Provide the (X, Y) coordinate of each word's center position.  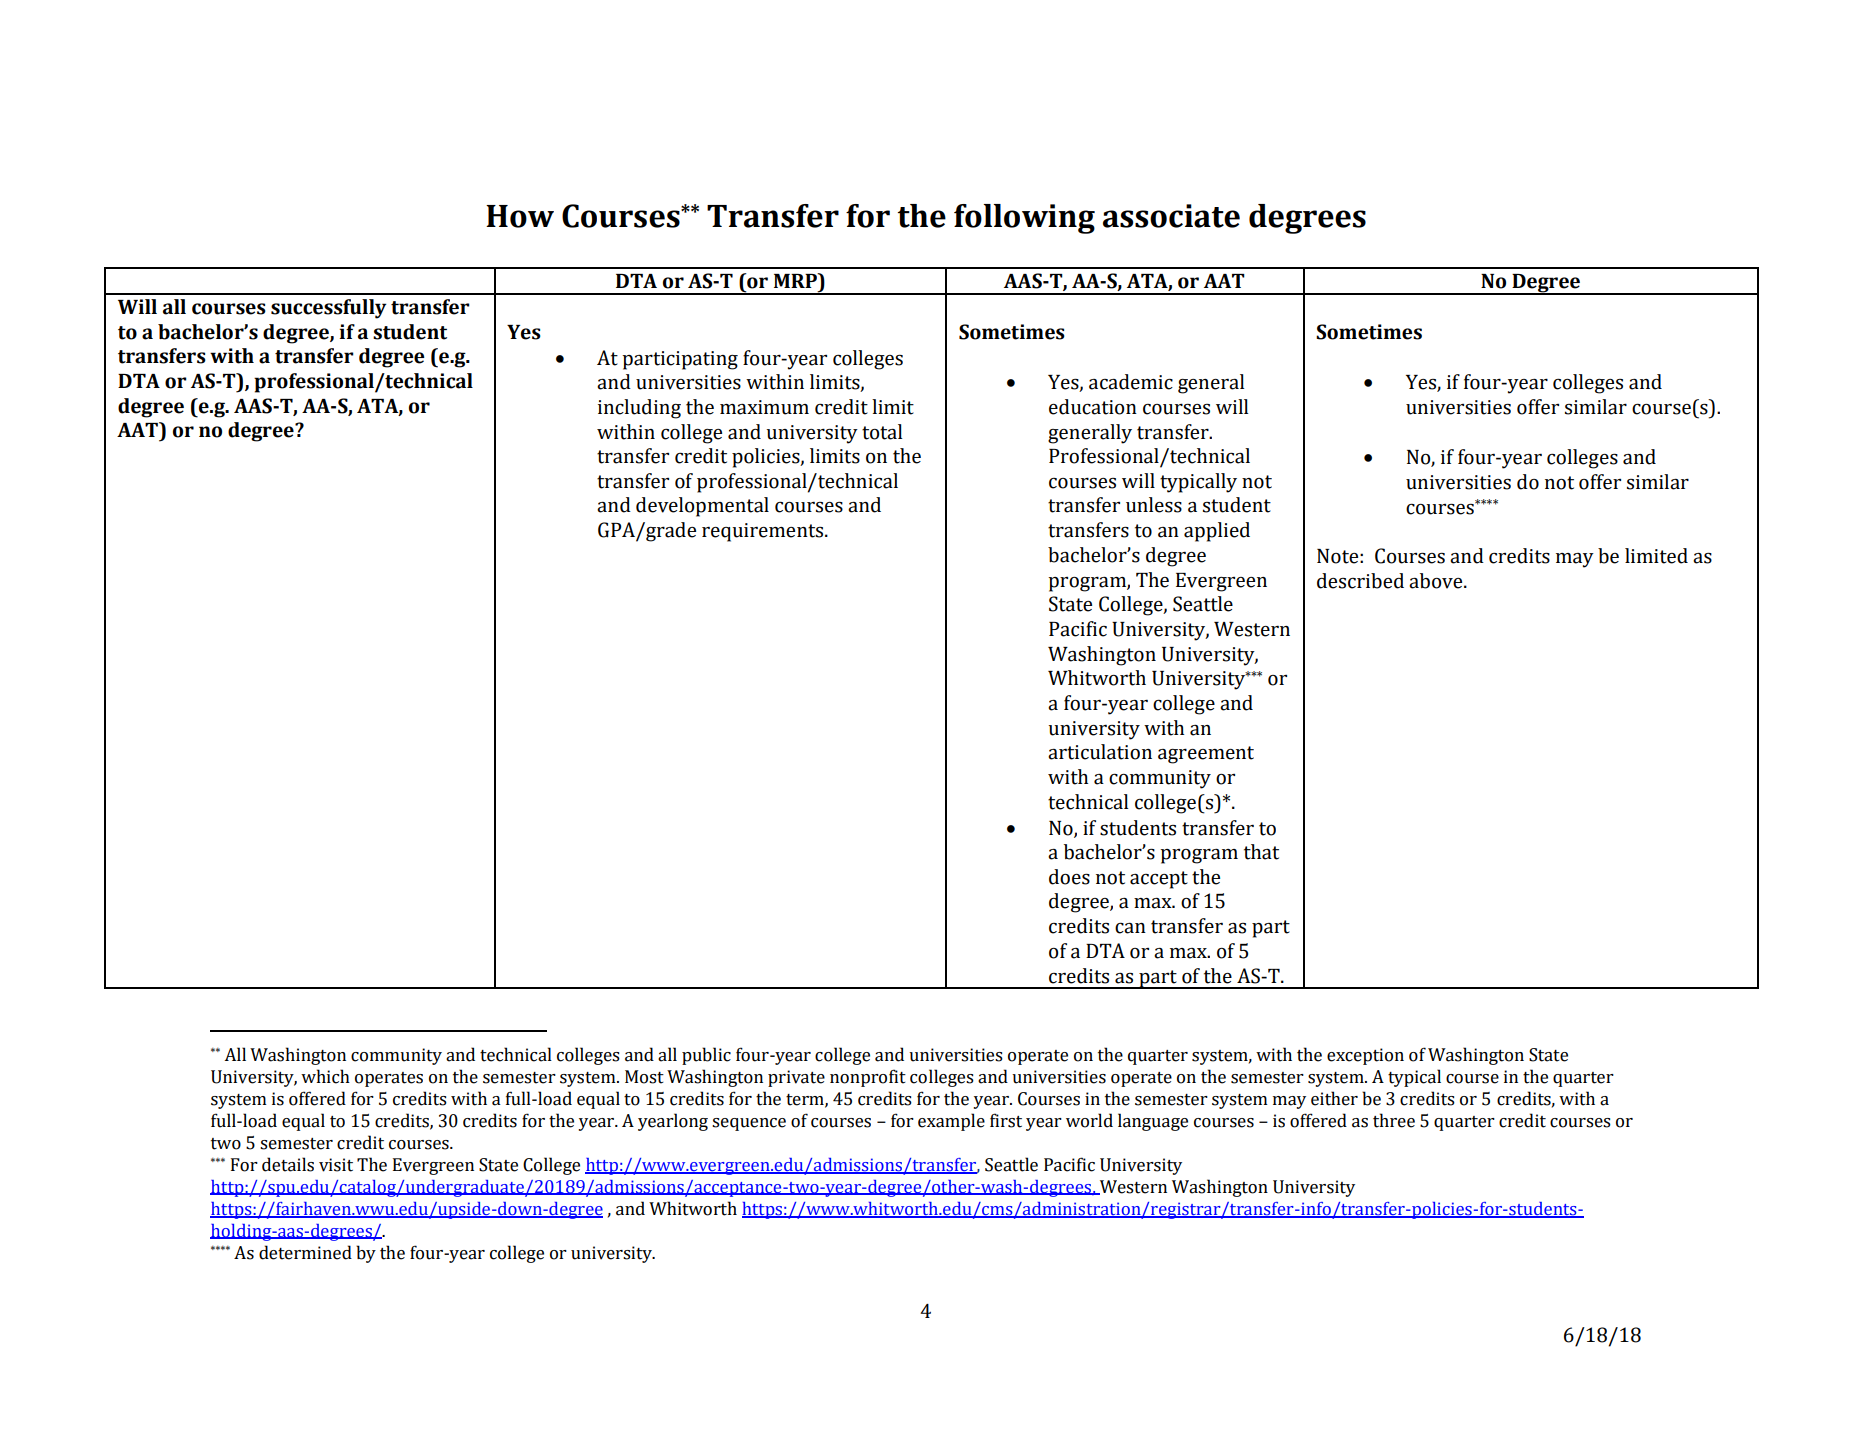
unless (1154, 505)
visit (336, 1165)
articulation (1100, 752)
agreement (1206, 755)
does (1069, 877)
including (639, 409)
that (1261, 852)
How (520, 216)
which (325, 1076)
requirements (764, 532)
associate (1171, 216)
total (882, 432)
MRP (796, 280)
